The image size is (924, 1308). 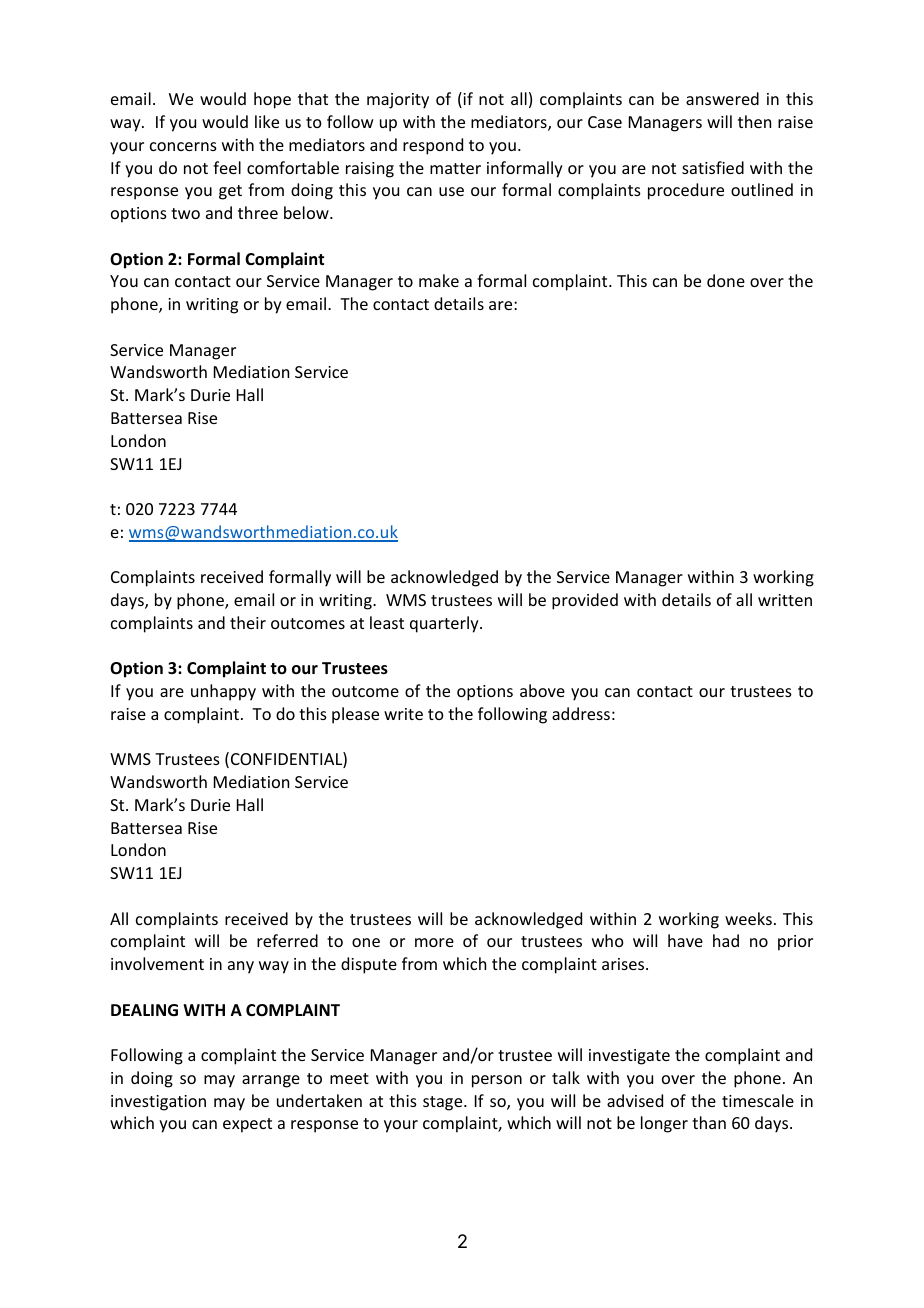 I want to click on concerns, so click(x=183, y=146).
